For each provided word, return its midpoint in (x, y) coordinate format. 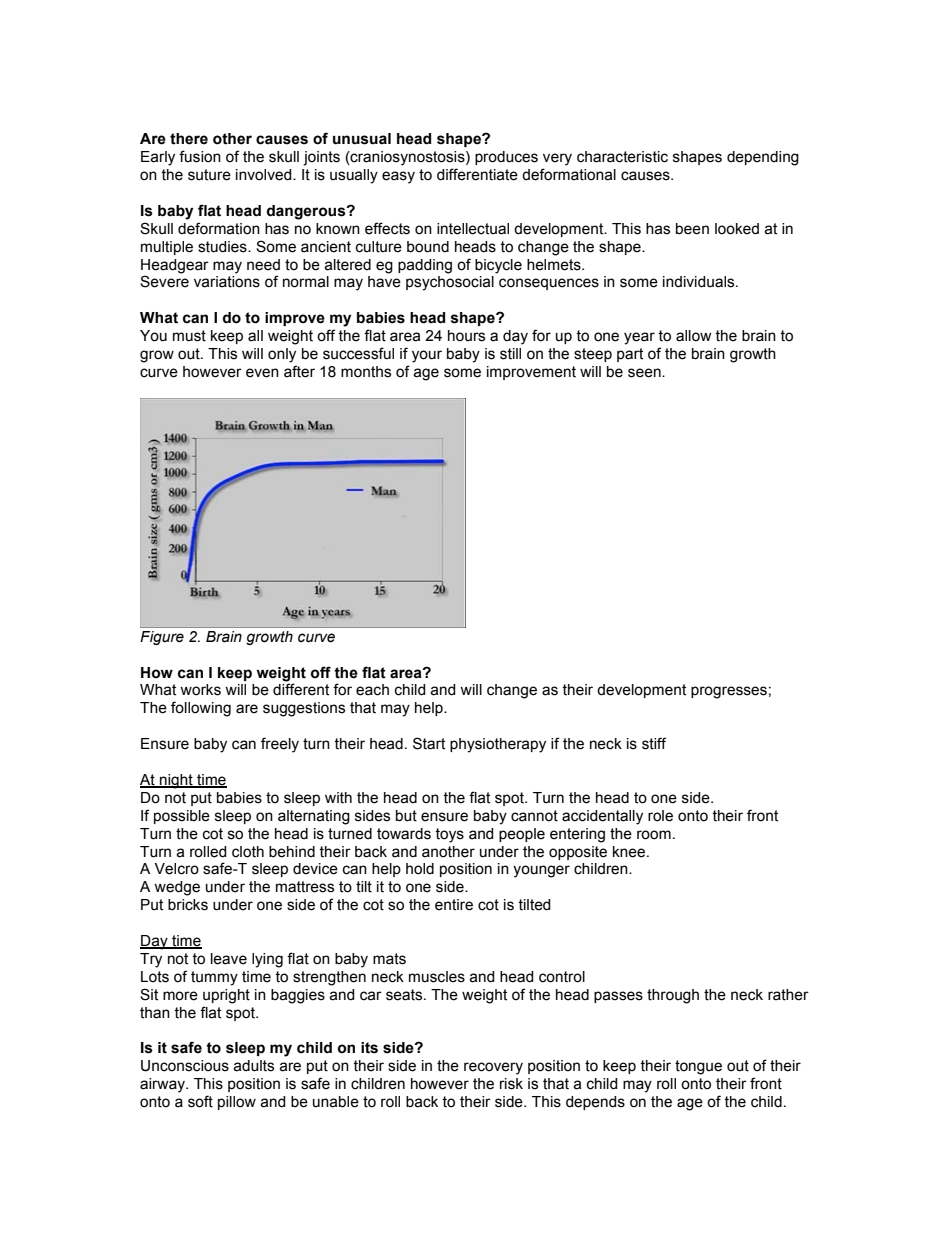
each (372, 690)
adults (253, 1066)
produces (506, 158)
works (200, 690)
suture (209, 175)
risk (511, 1084)
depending (763, 158)
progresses (729, 692)
